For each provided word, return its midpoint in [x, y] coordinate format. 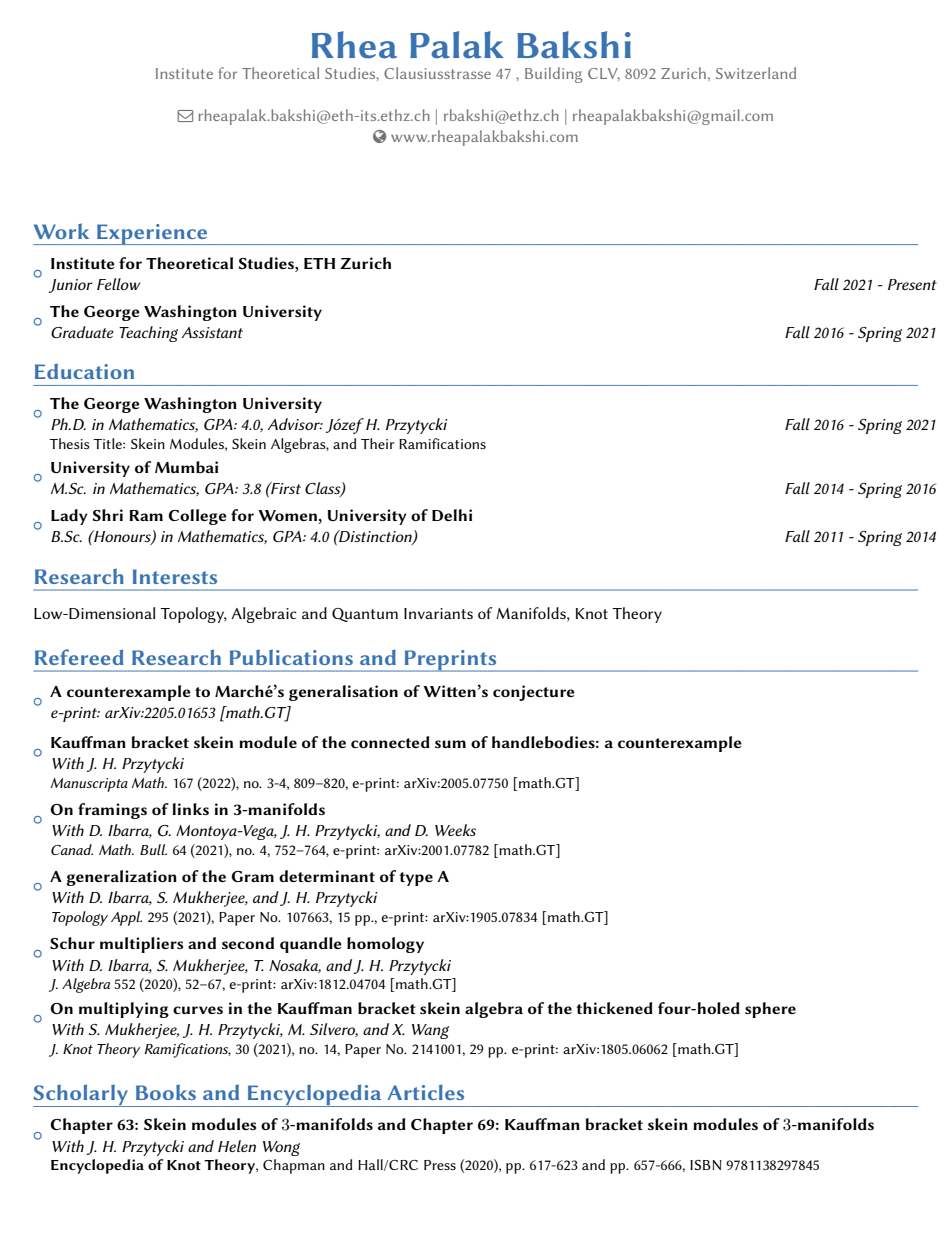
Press [440, 1165]
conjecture [534, 693]
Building [554, 75]
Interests [175, 576]
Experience [152, 234]
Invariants [438, 613]
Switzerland [756, 73]
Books [166, 1092]
